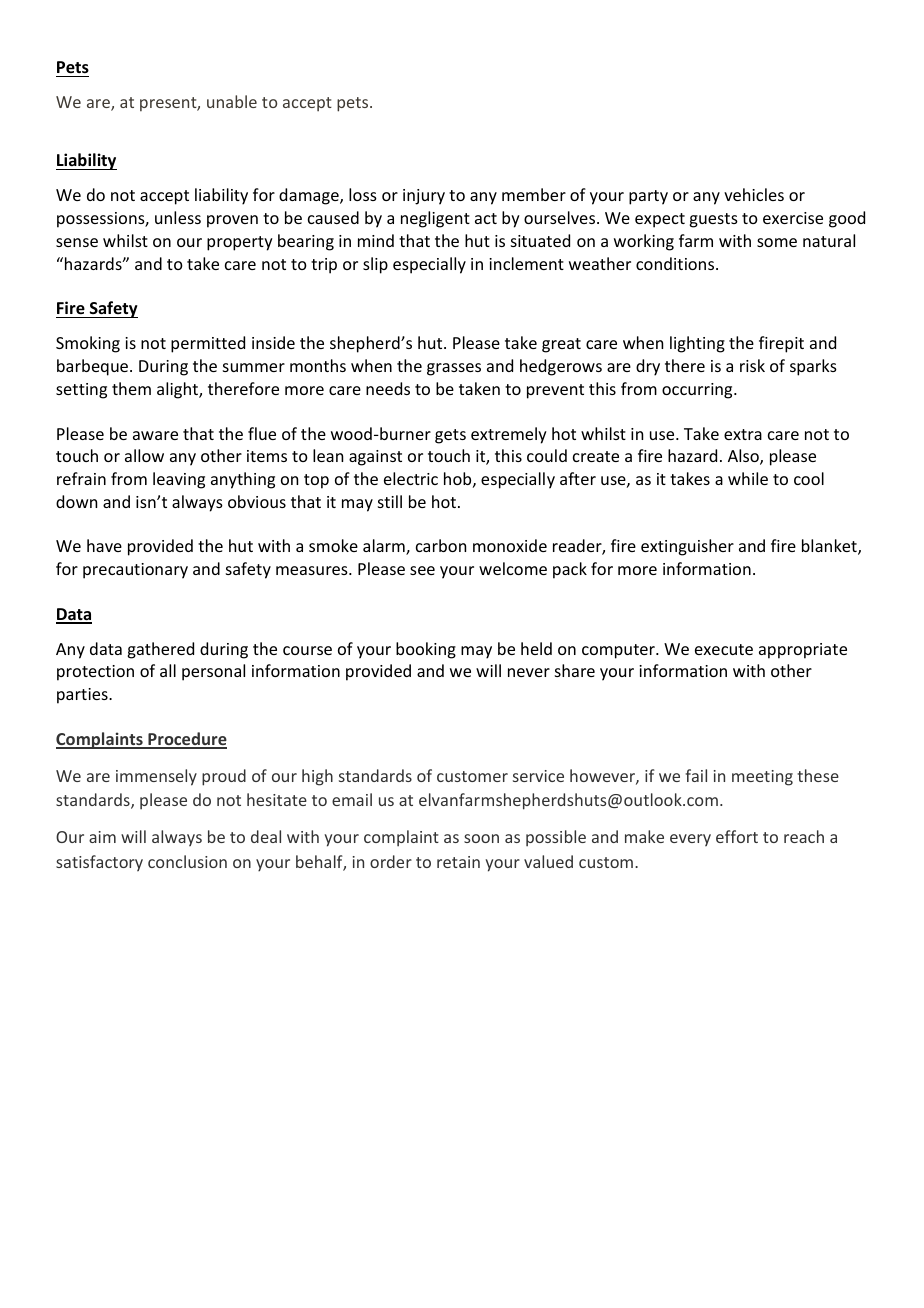  I want to click on lighting, so click(697, 344).
